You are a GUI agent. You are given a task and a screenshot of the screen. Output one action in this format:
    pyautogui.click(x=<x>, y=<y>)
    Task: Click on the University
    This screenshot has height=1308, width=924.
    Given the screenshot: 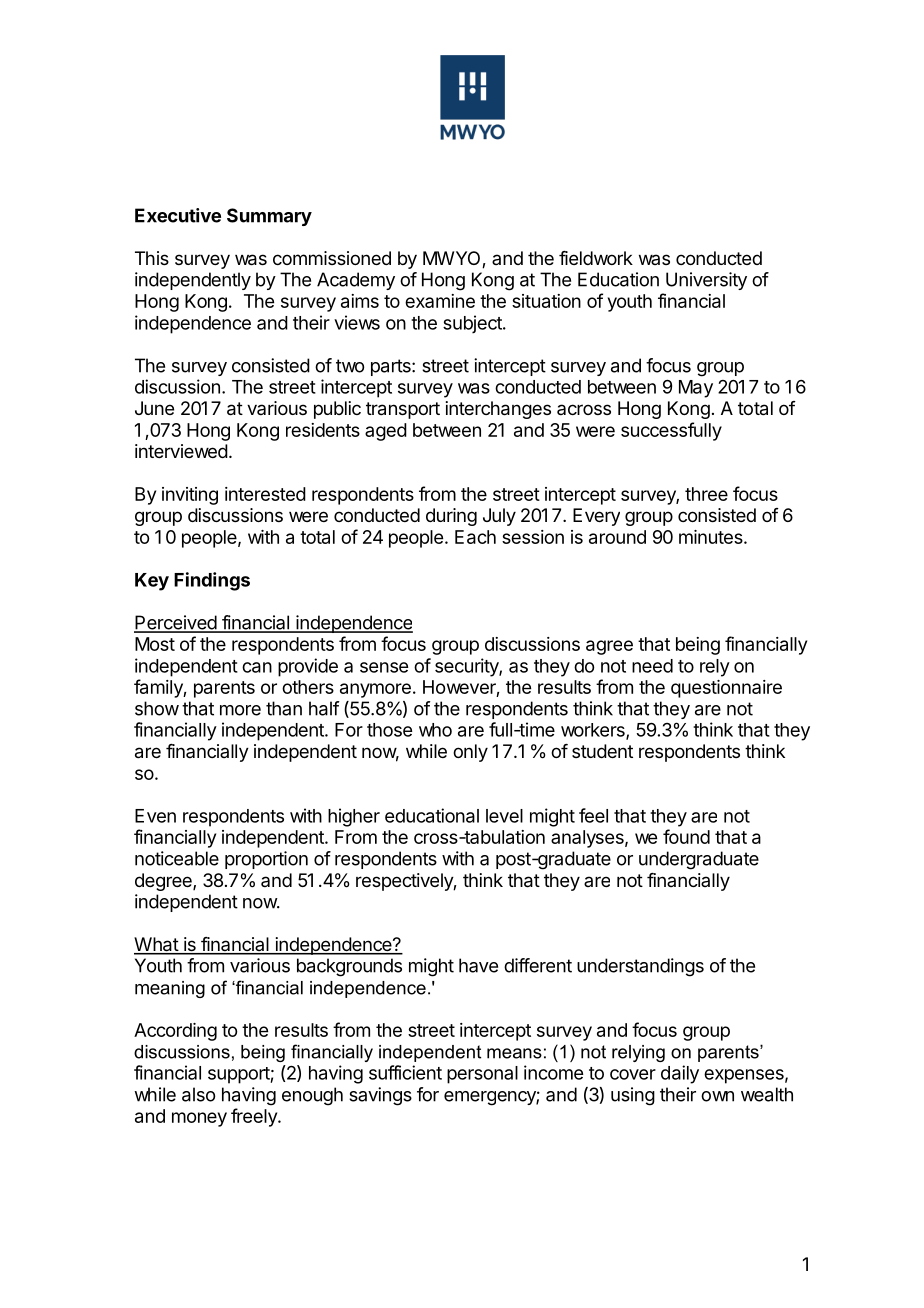 What is the action you would take?
    pyautogui.click(x=706, y=281)
